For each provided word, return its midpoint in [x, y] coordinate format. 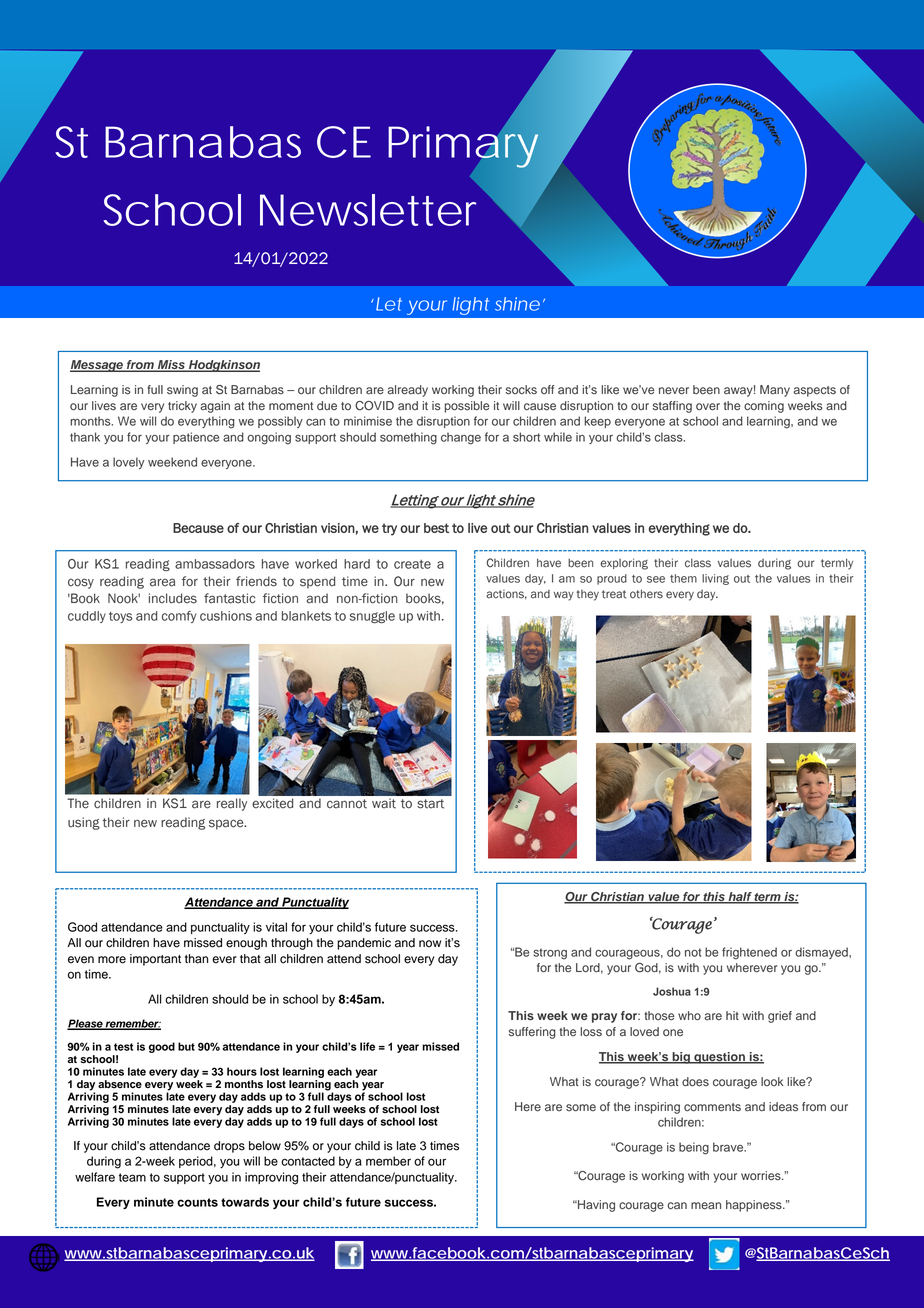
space [227, 824]
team [132, 1177]
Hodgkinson [223, 366]
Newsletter [368, 210]
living [715, 579]
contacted [308, 1161]
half [740, 898]
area [162, 582]
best [436, 528]
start [430, 804]
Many [775, 391]
